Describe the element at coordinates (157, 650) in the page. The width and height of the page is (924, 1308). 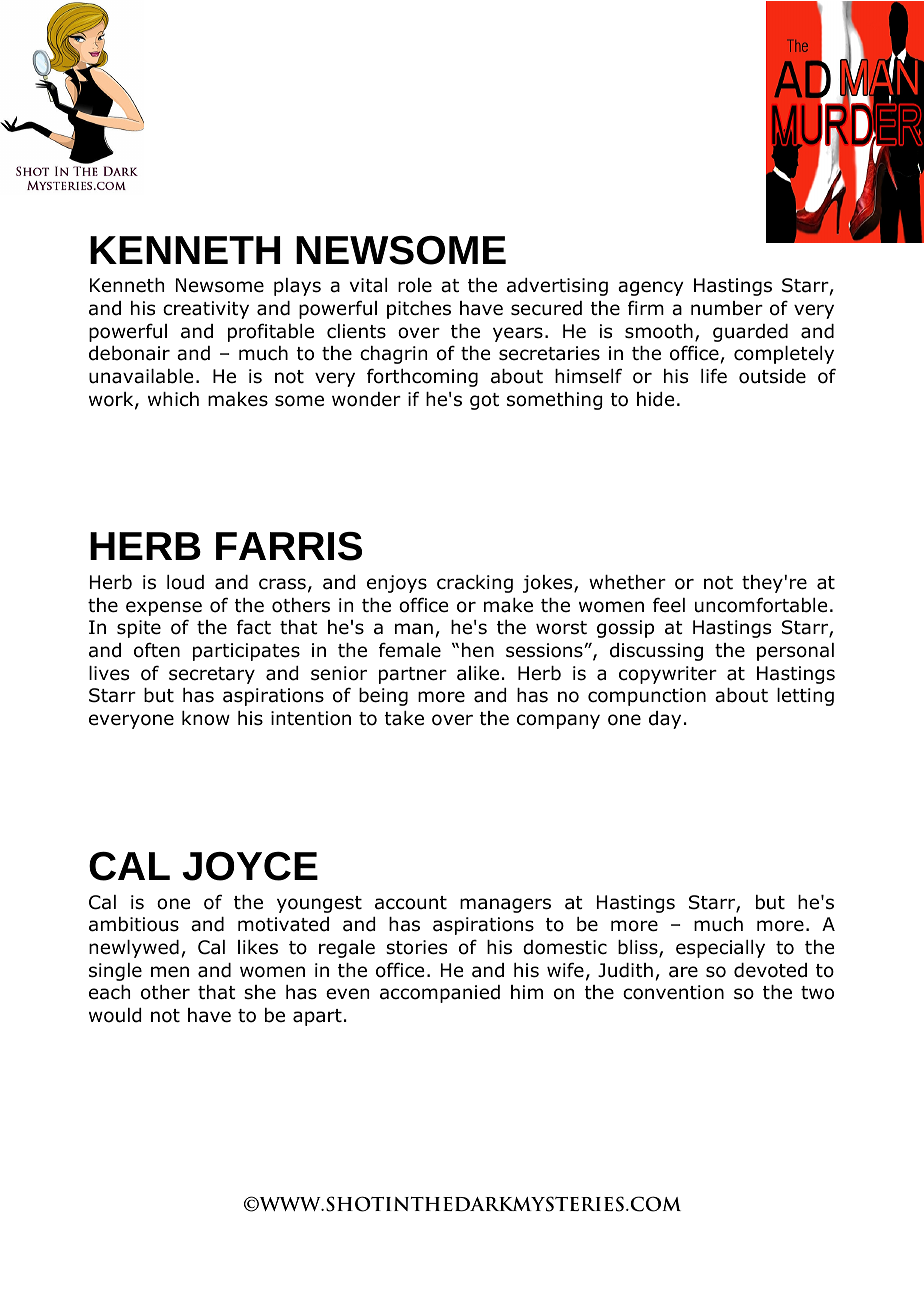
I see `often` at that location.
